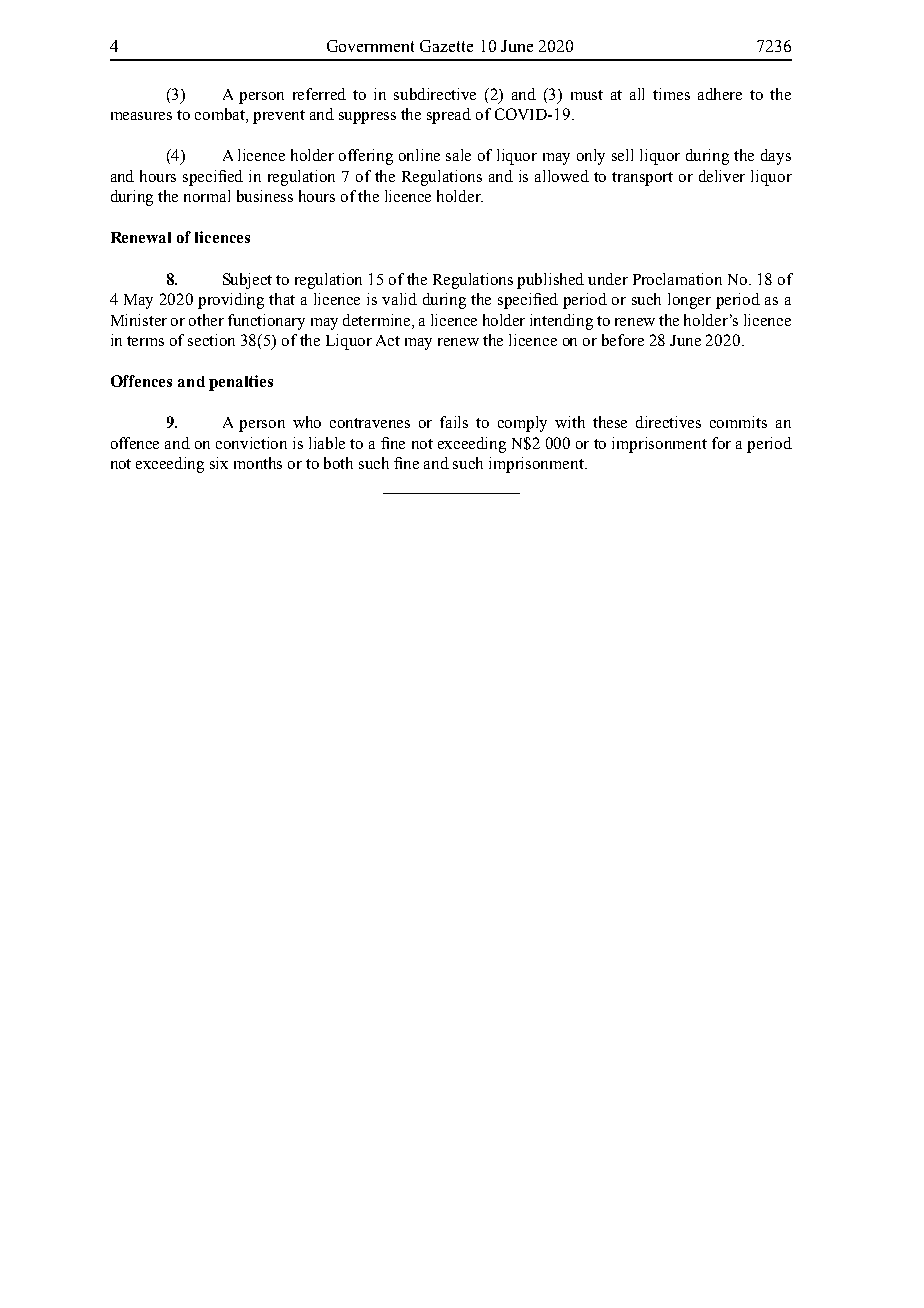 The width and height of the document is (924, 1308). I want to click on Subject, so click(247, 281).
